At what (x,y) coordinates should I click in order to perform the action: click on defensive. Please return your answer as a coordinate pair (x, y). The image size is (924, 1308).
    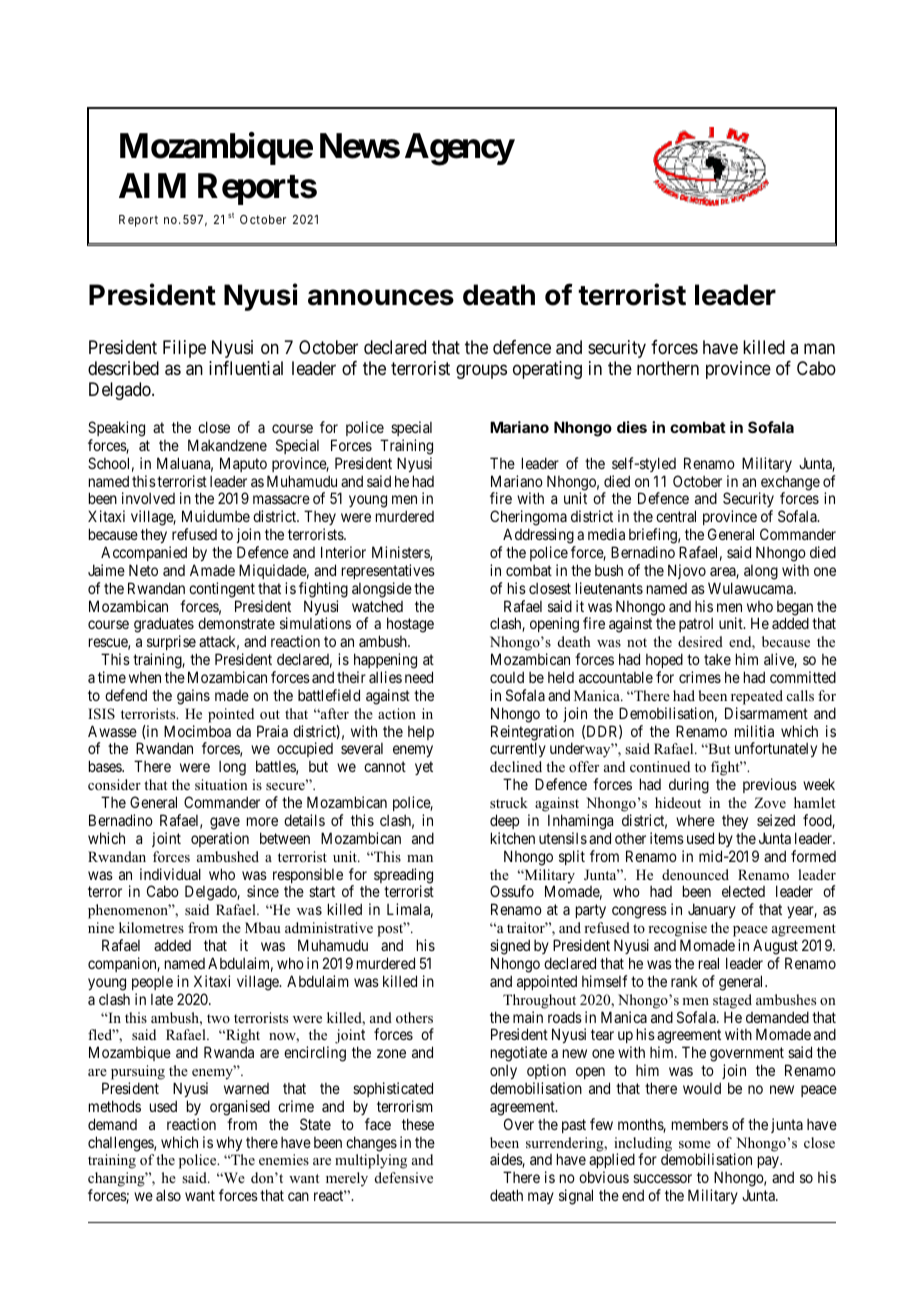
    Looking at the image, I should click on (404, 1177).
